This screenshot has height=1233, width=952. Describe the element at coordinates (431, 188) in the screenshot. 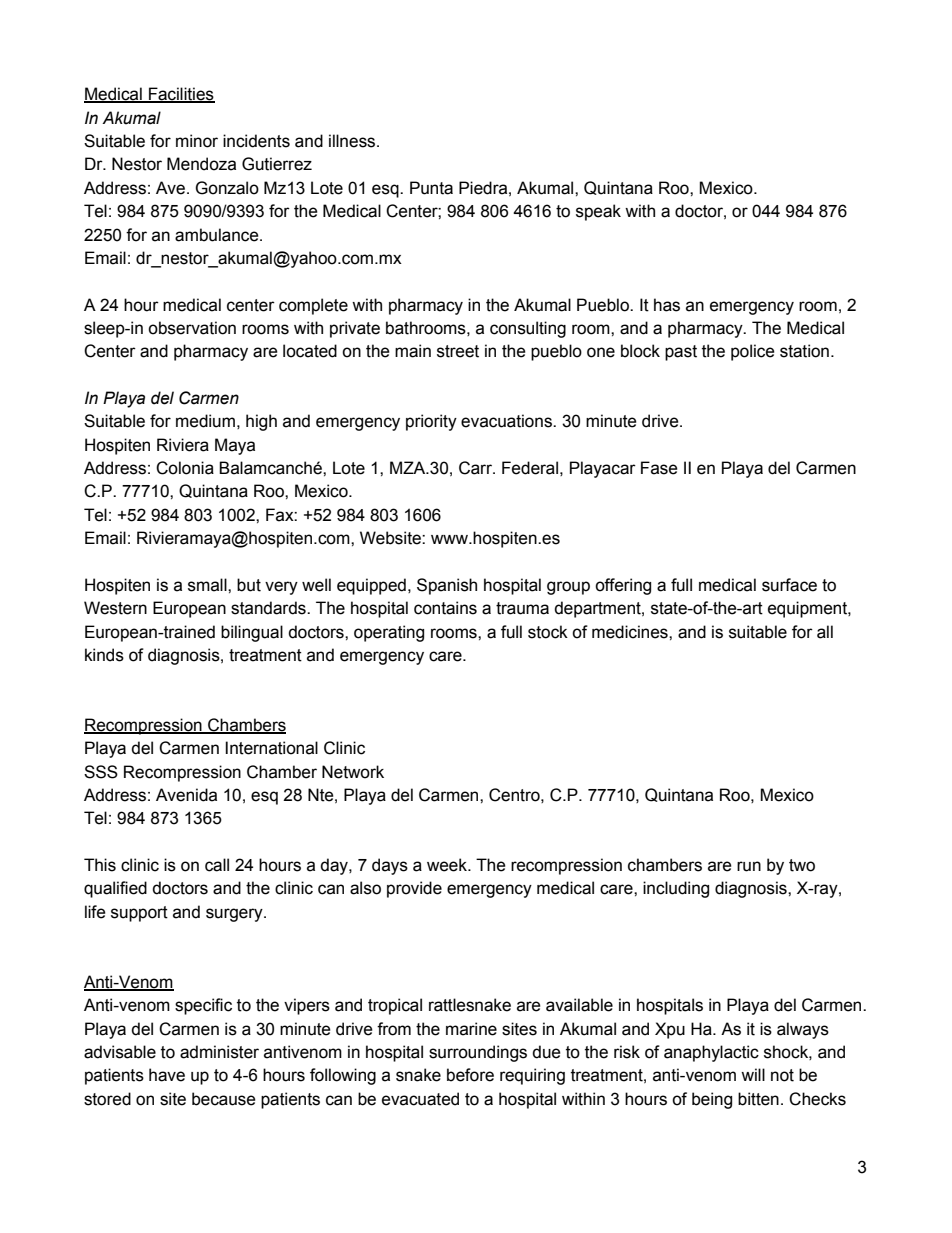

I see `Punta` at that location.
